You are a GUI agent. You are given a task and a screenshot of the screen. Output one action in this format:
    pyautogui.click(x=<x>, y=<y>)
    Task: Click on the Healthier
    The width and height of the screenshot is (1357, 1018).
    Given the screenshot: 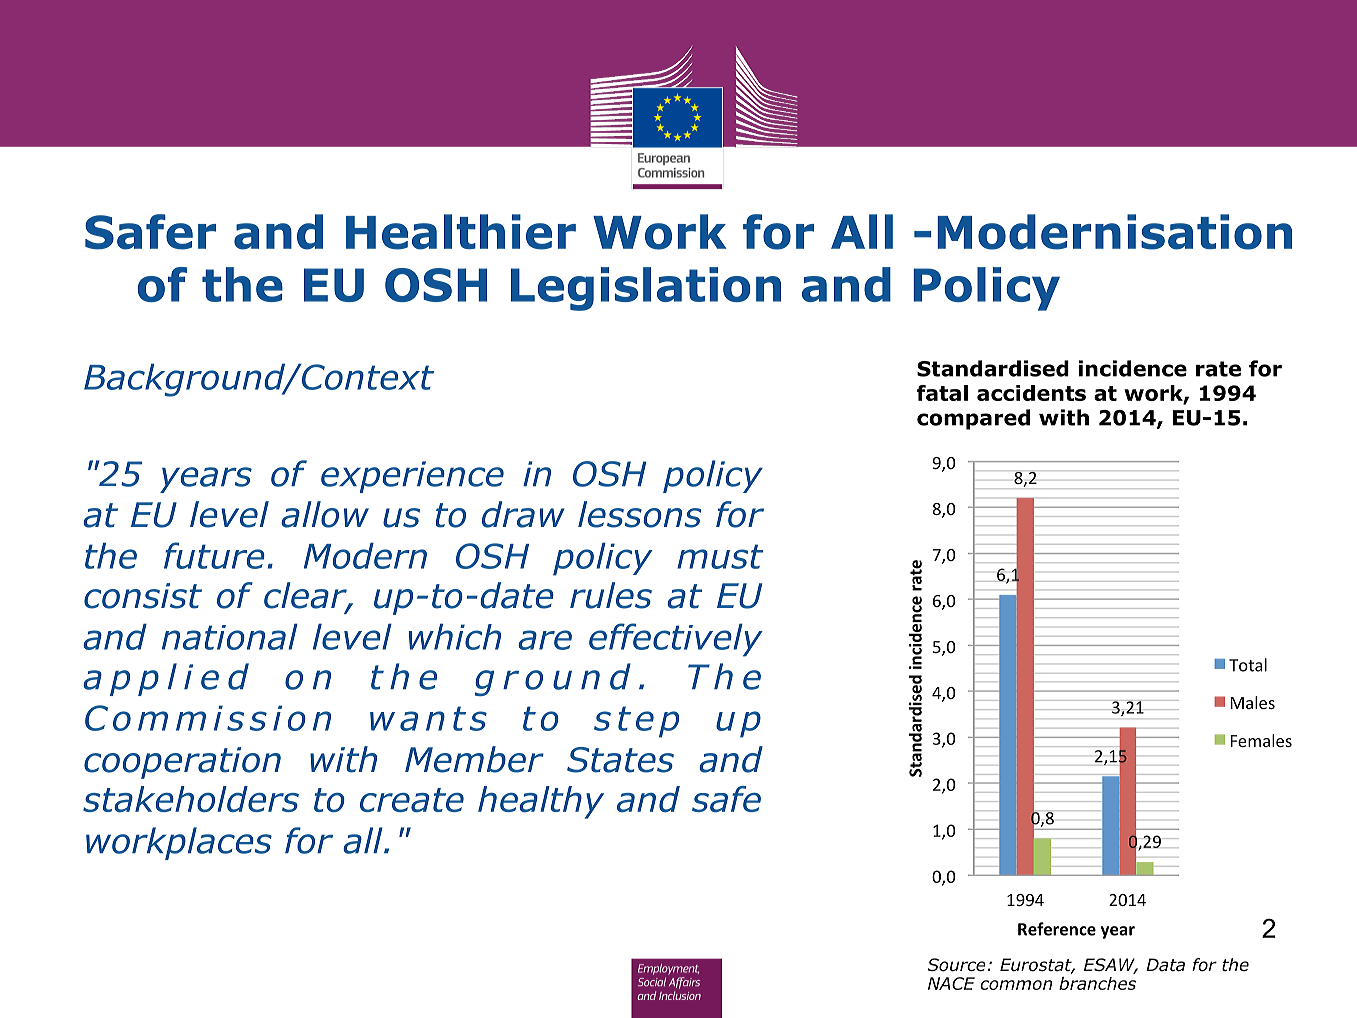 What is the action you would take?
    pyautogui.click(x=461, y=232)
